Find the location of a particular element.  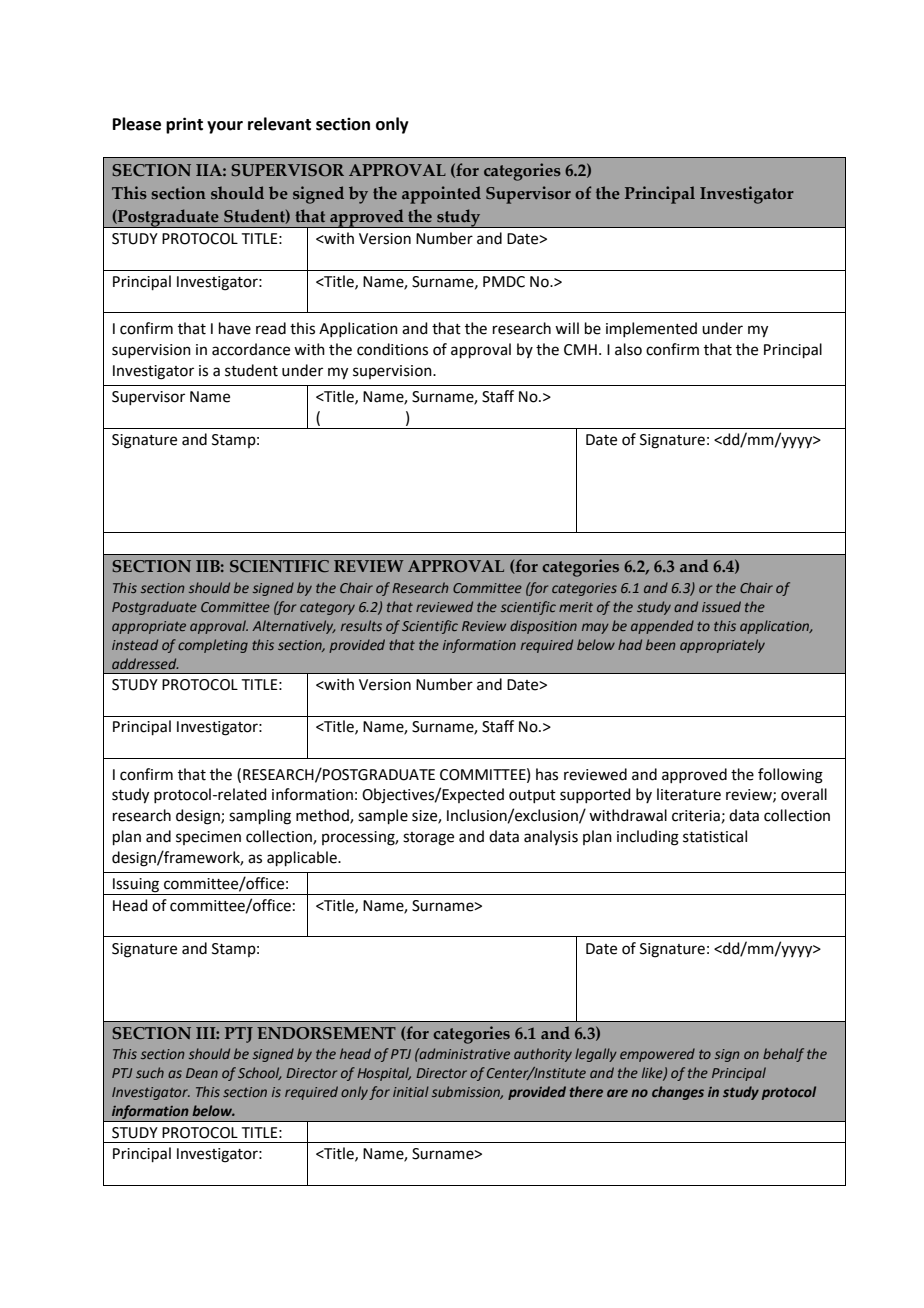

appointed is located at coordinates (441, 195).
